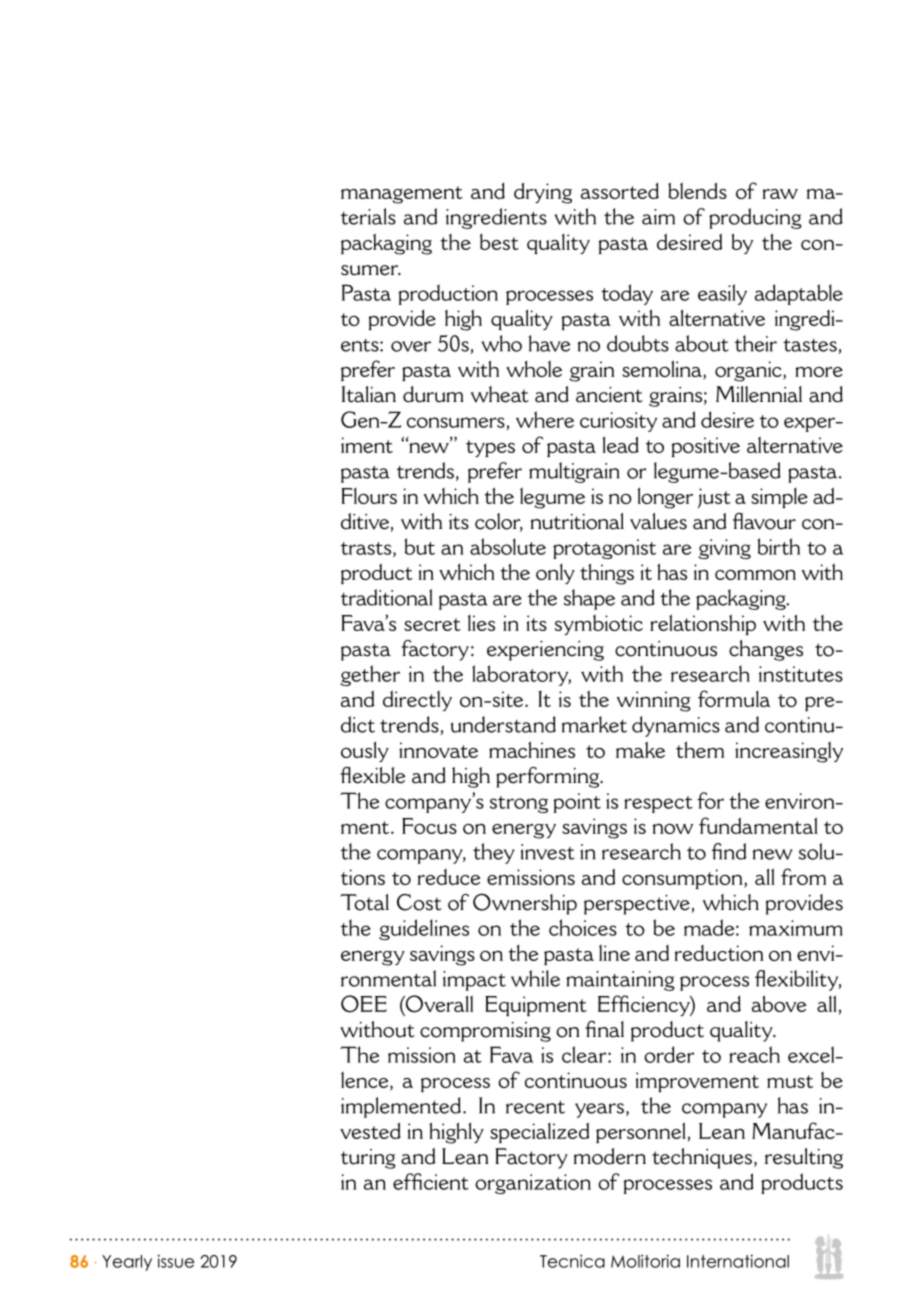  Describe the element at coordinates (499, 241) in the screenshot. I see `best` at that location.
